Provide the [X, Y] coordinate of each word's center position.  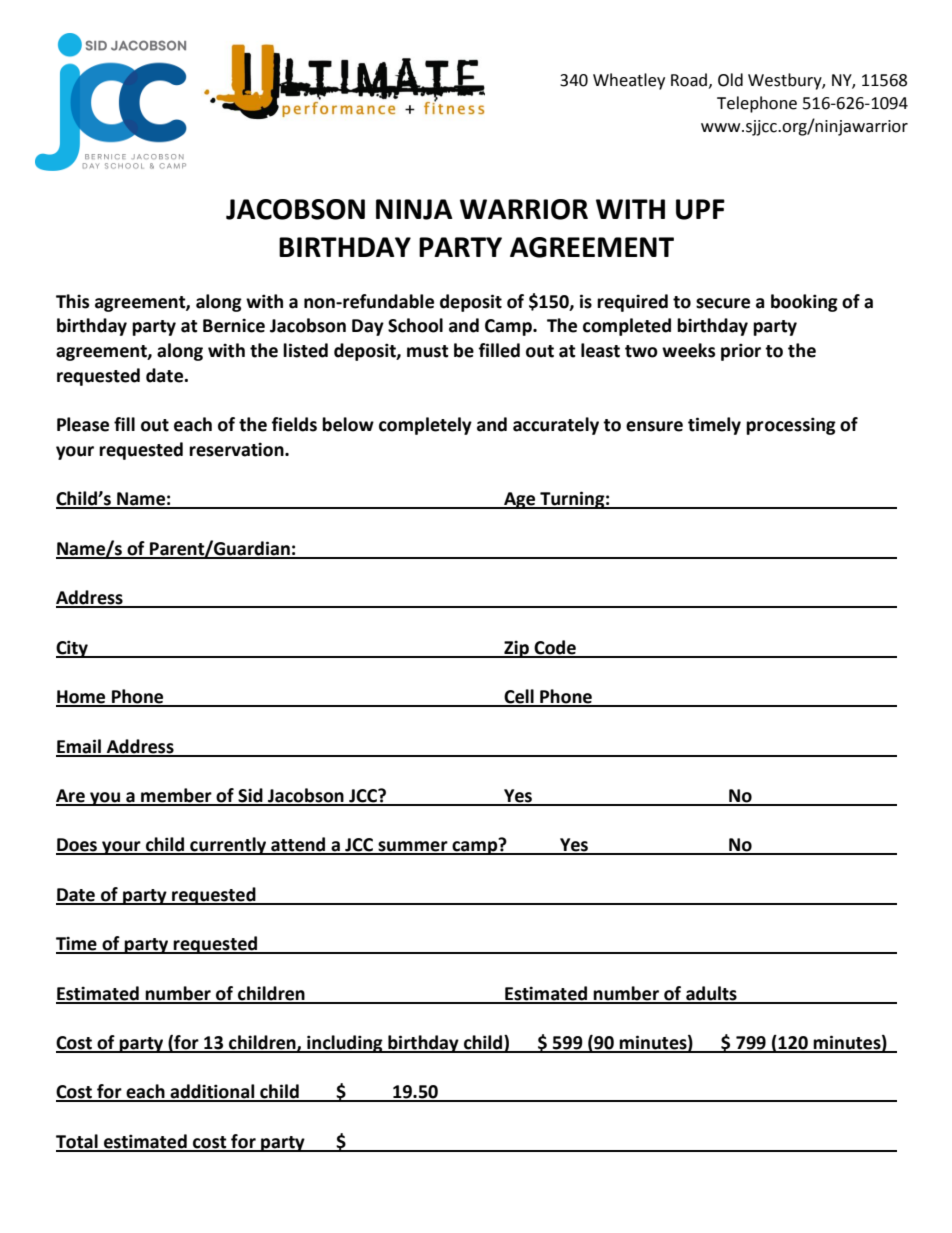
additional [212, 1092]
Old [730, 80]
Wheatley [629, 81]
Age [520, 500]
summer [413, 847]
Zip [516, 649]
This [72, 301]
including [345, 1044]
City [73, 649]
